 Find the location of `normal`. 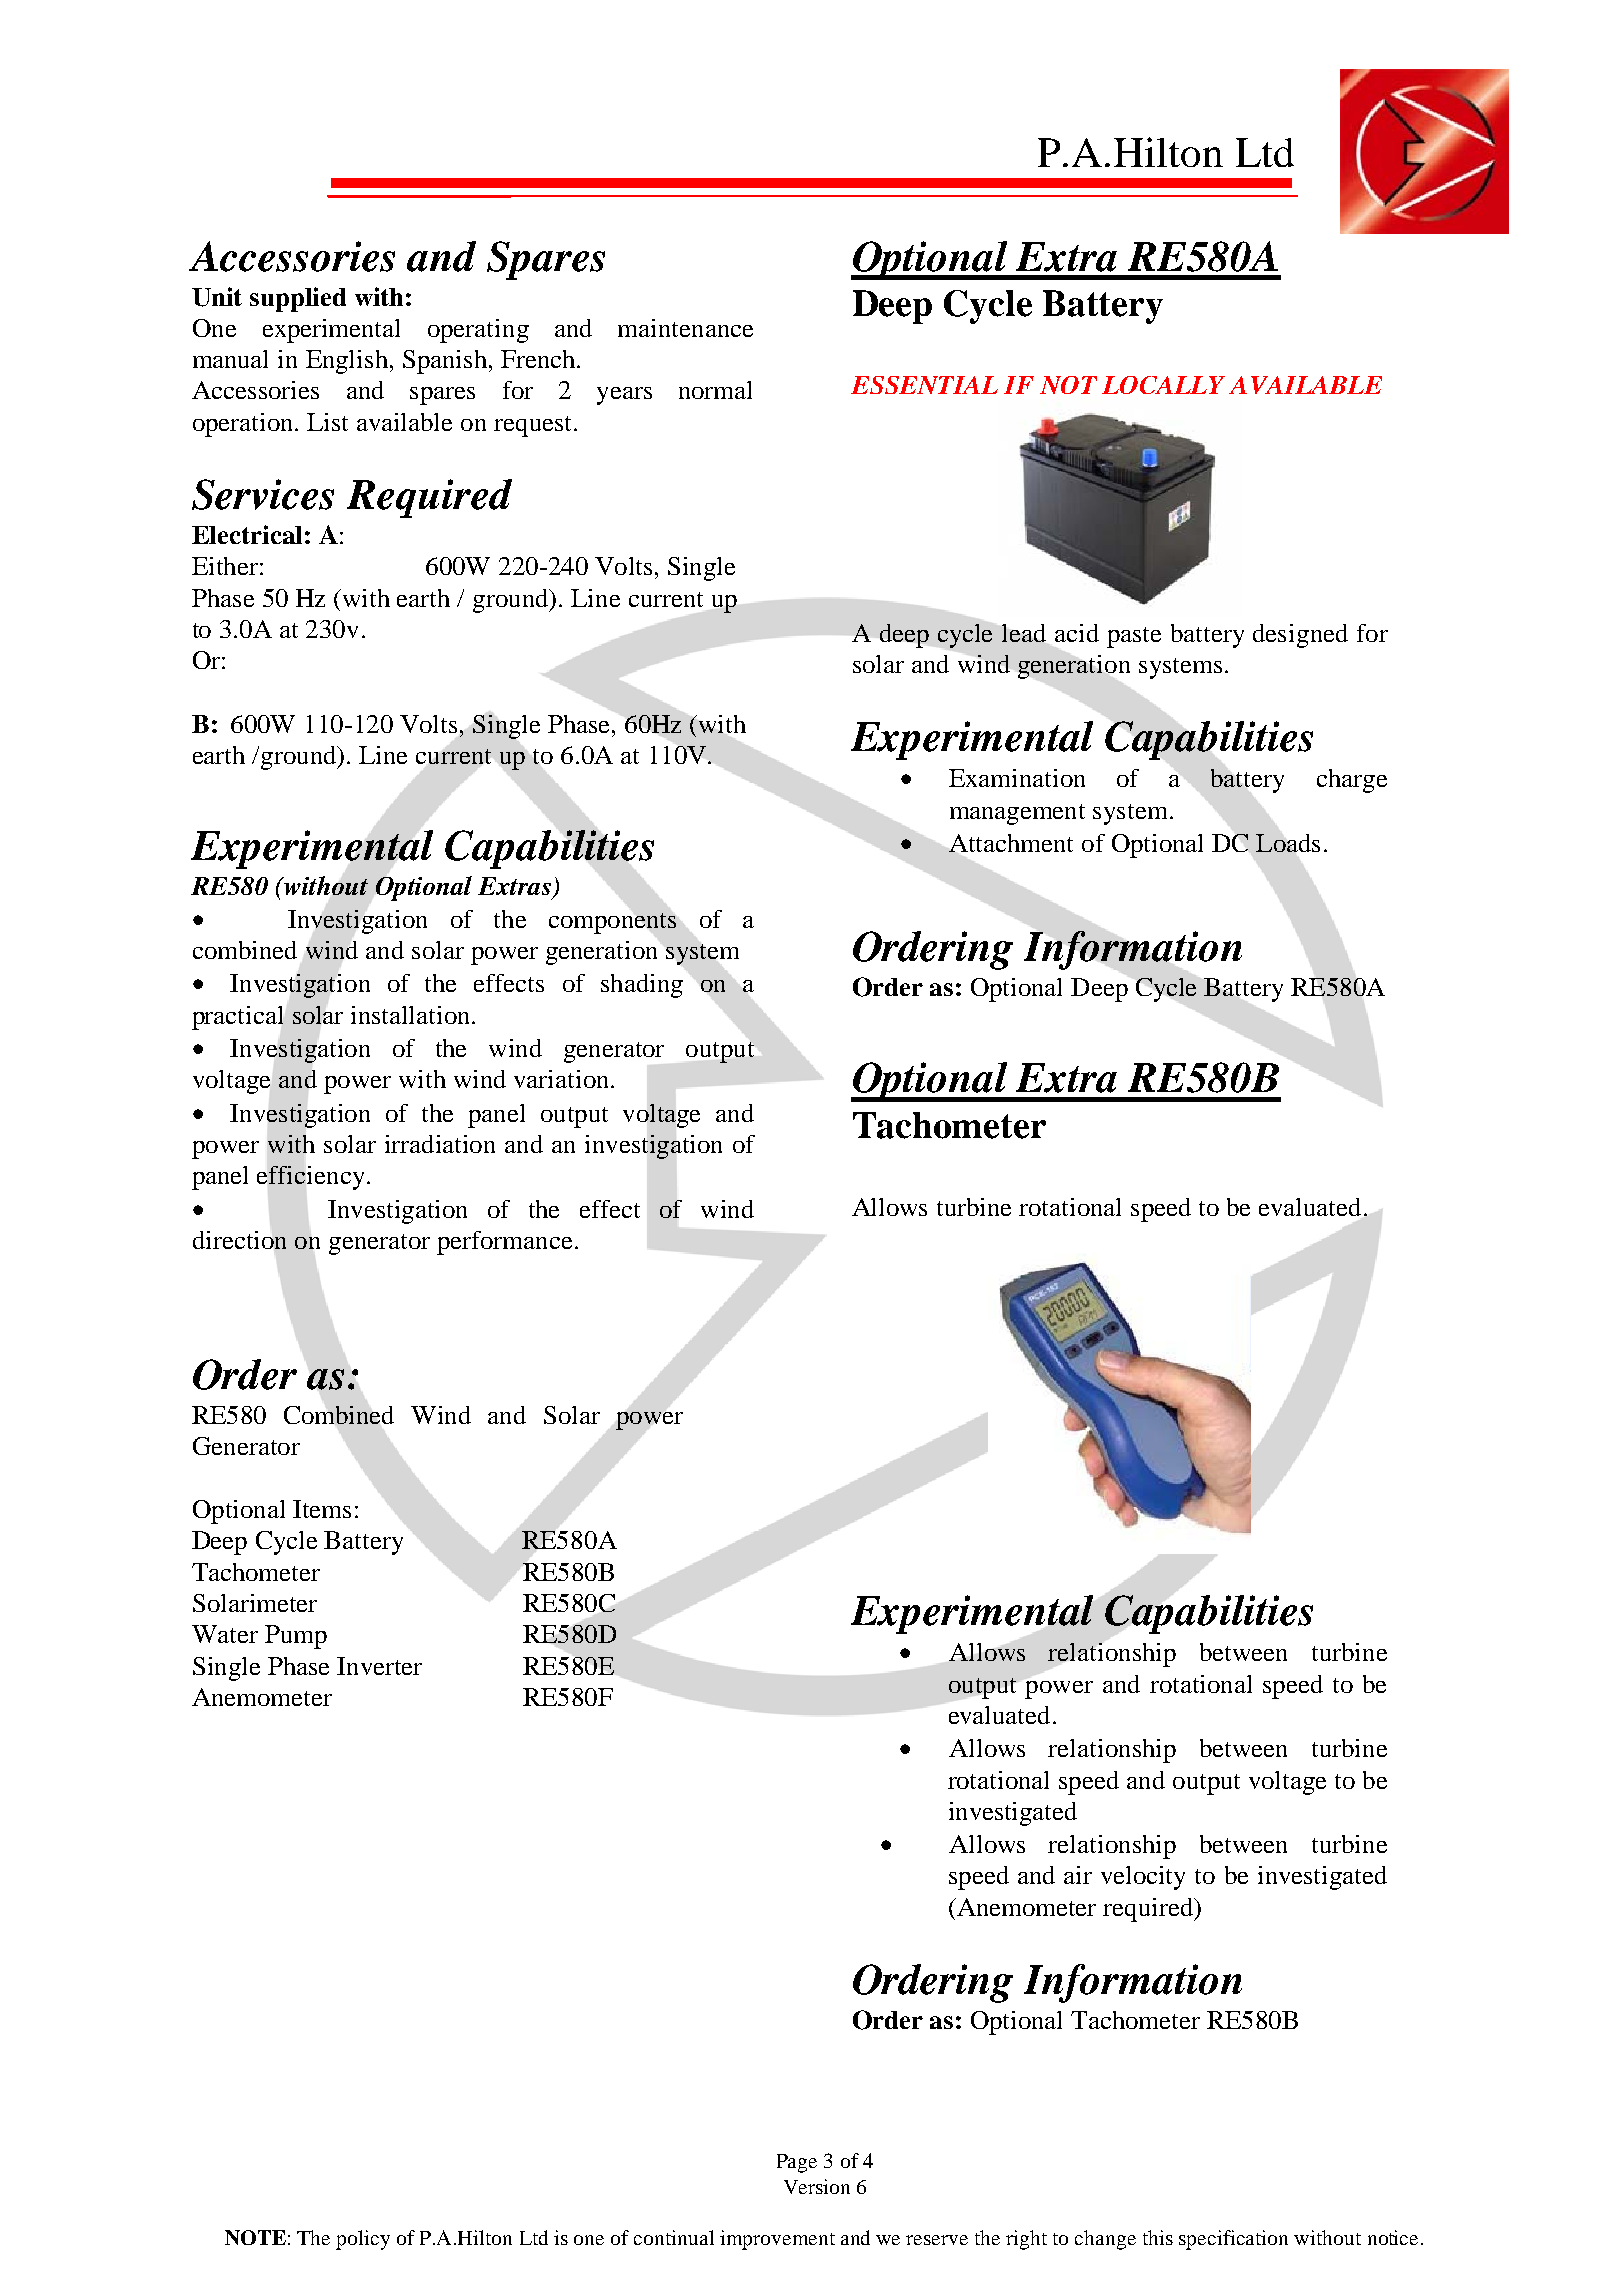

normal is located at coordinates (715, 390).
